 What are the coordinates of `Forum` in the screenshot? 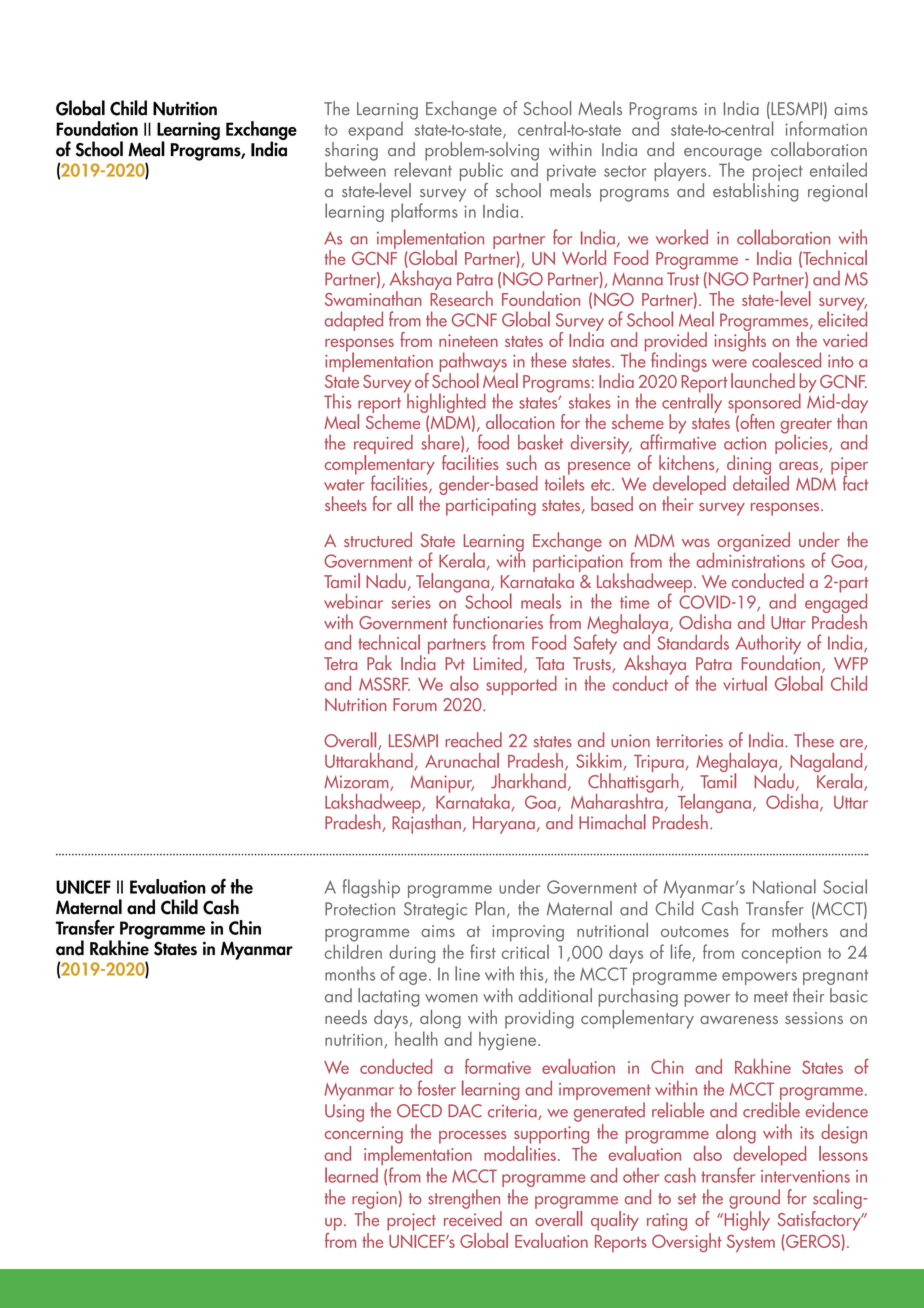 It's located at (415, 704).
